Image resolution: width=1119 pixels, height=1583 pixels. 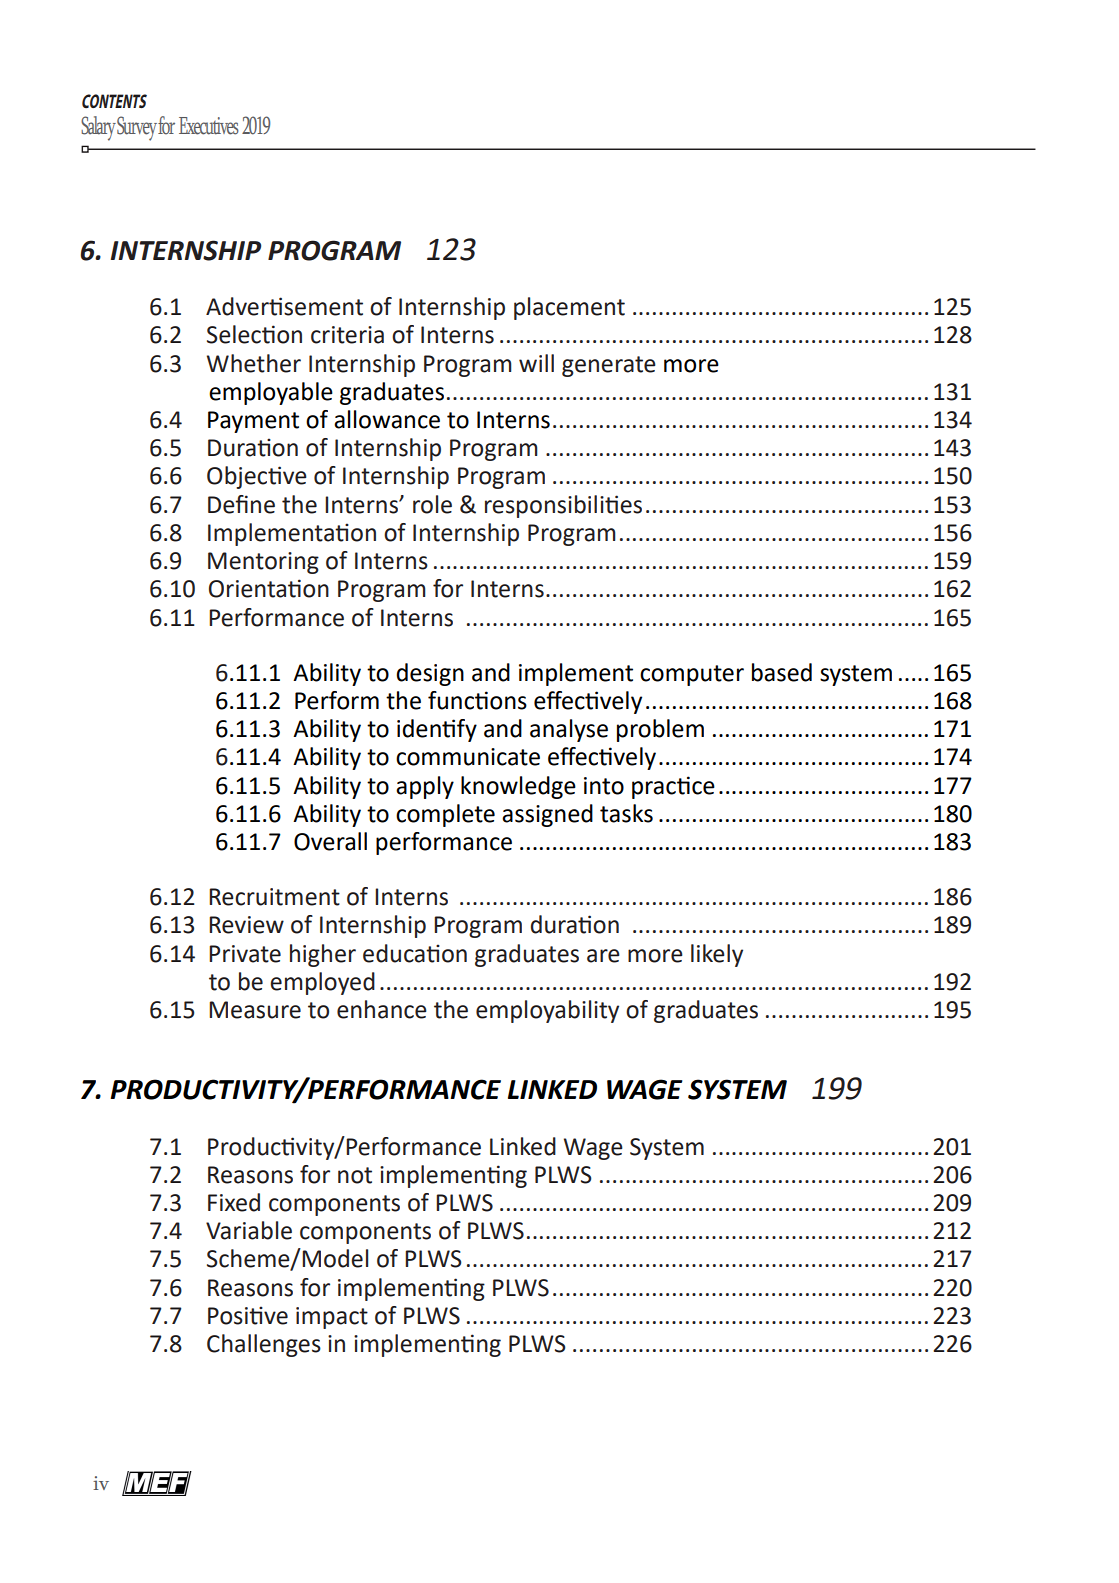 I want to click on criteria, so click(x=347, y=335).
